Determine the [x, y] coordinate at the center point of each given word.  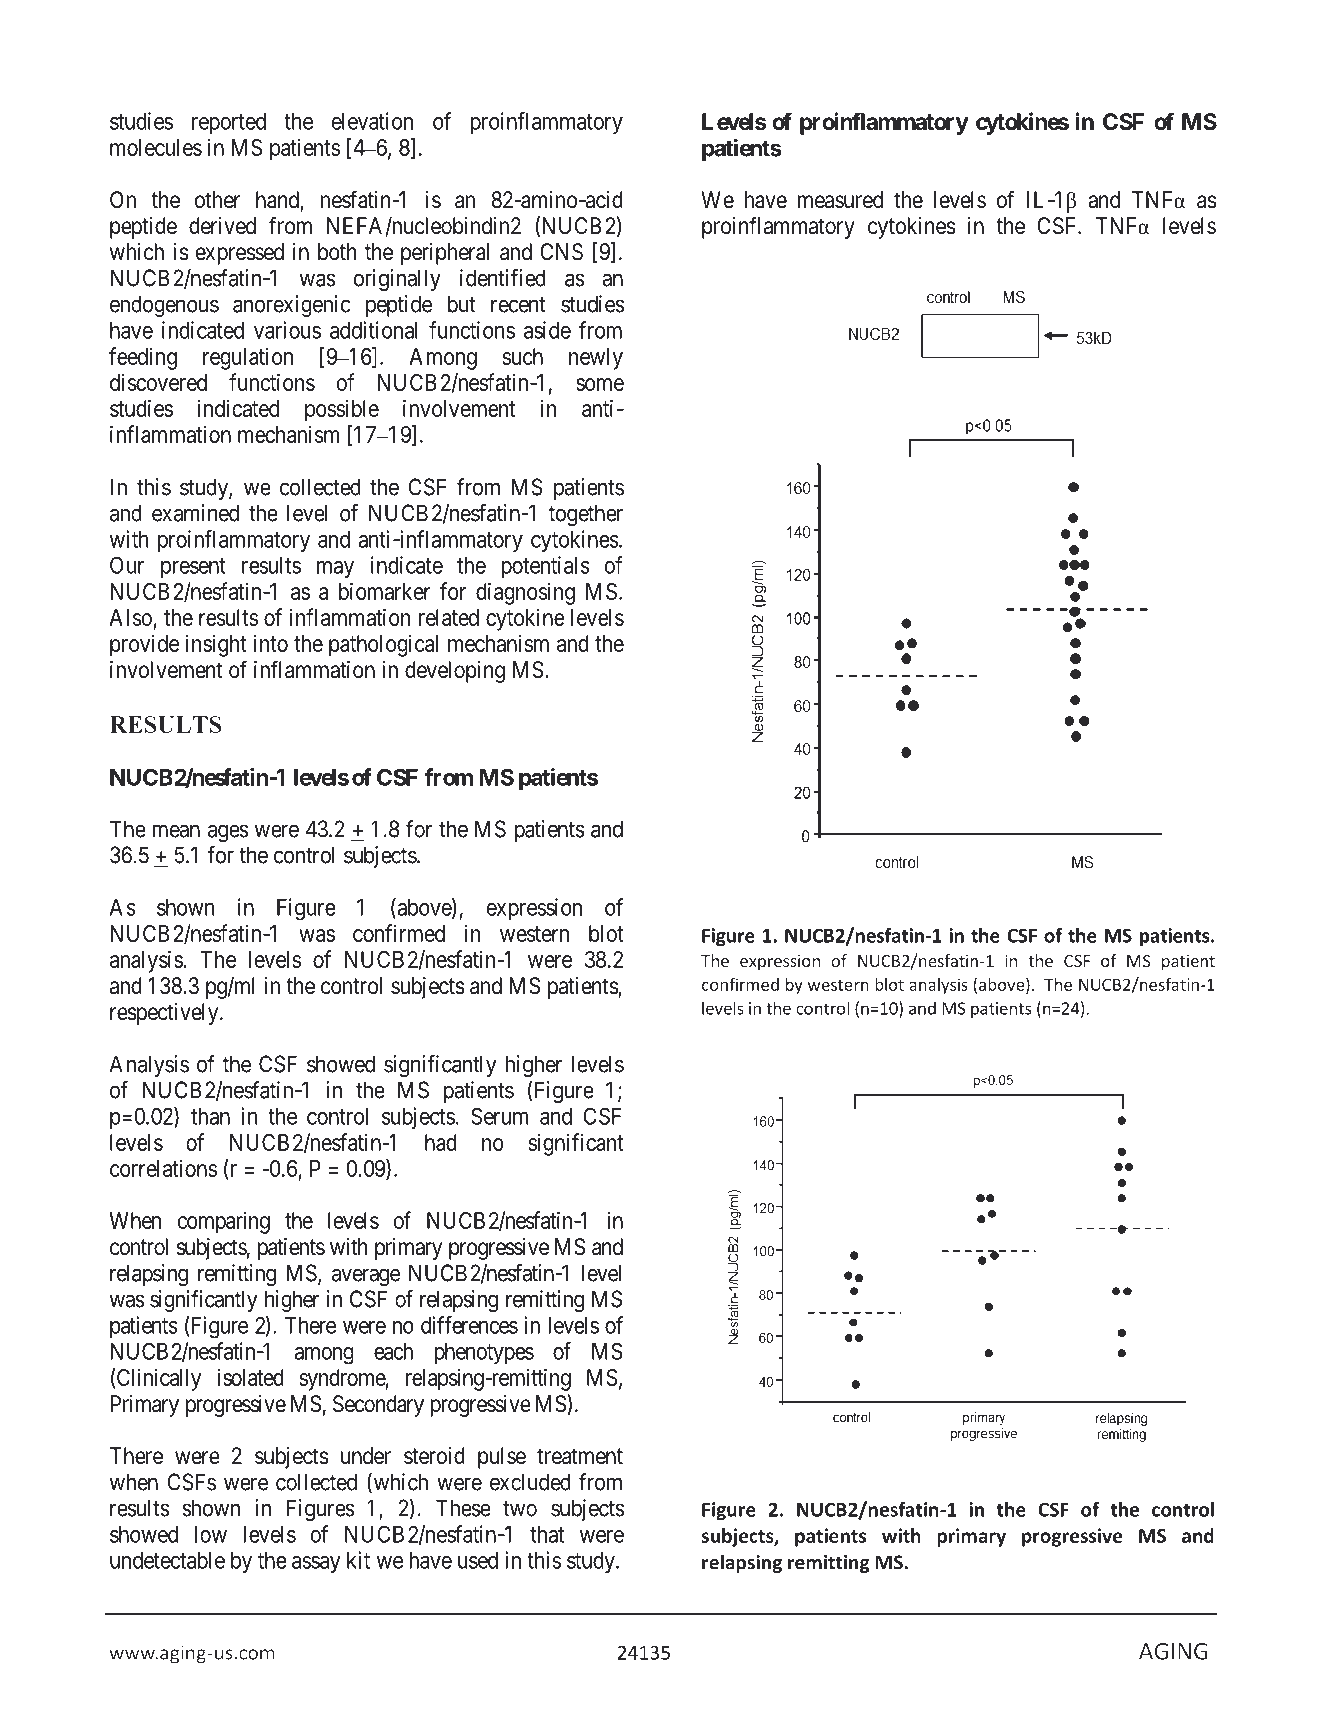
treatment [580, 1456]
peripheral [445, 254]
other [217, 200]
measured [840, 200]
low [211, 1534]
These [463, 1508]
